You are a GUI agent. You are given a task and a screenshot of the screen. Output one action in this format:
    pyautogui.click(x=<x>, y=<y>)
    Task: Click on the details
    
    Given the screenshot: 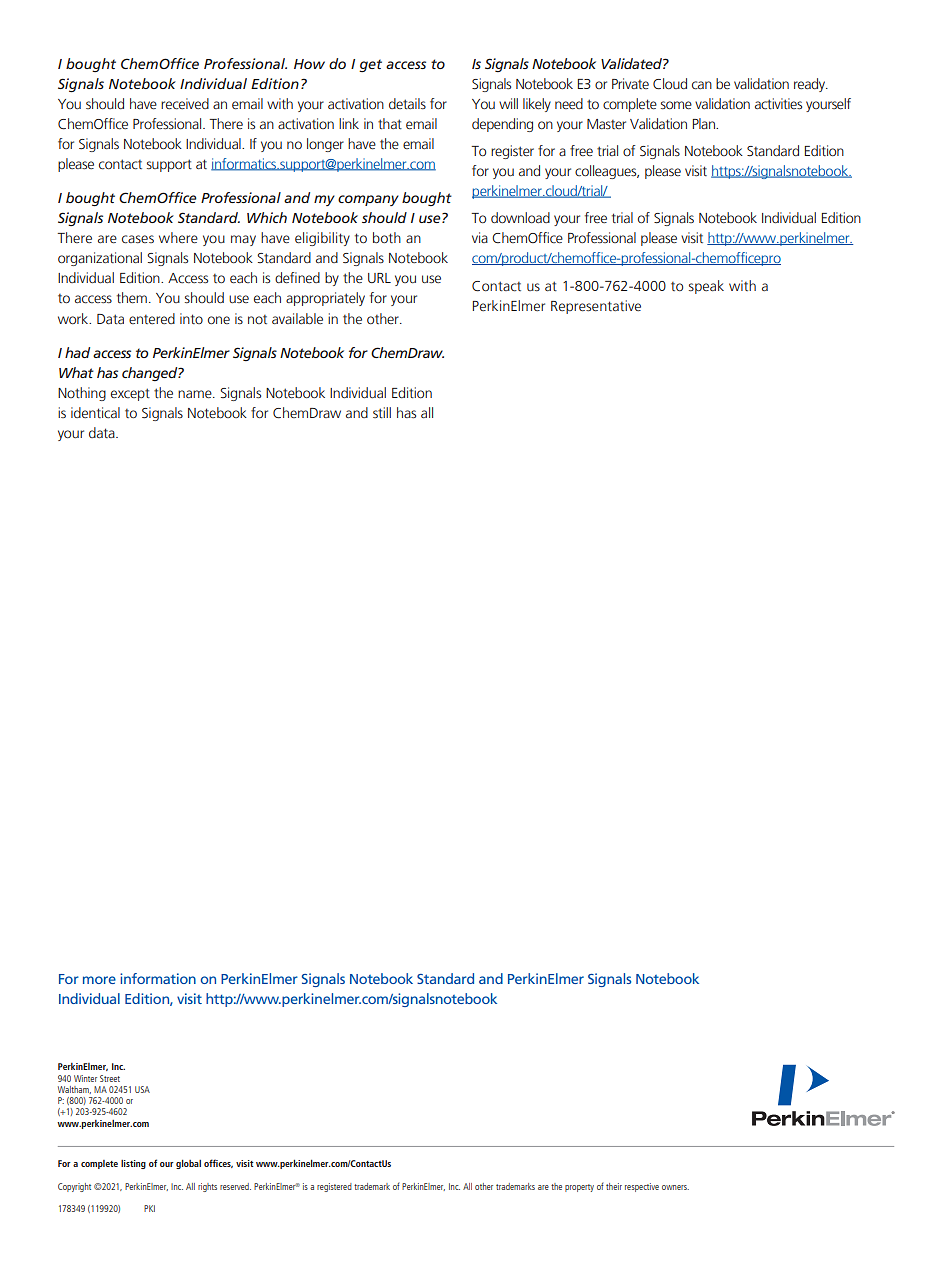 What is the action you would take?
    pyautogui.click(x=407, y=103)
